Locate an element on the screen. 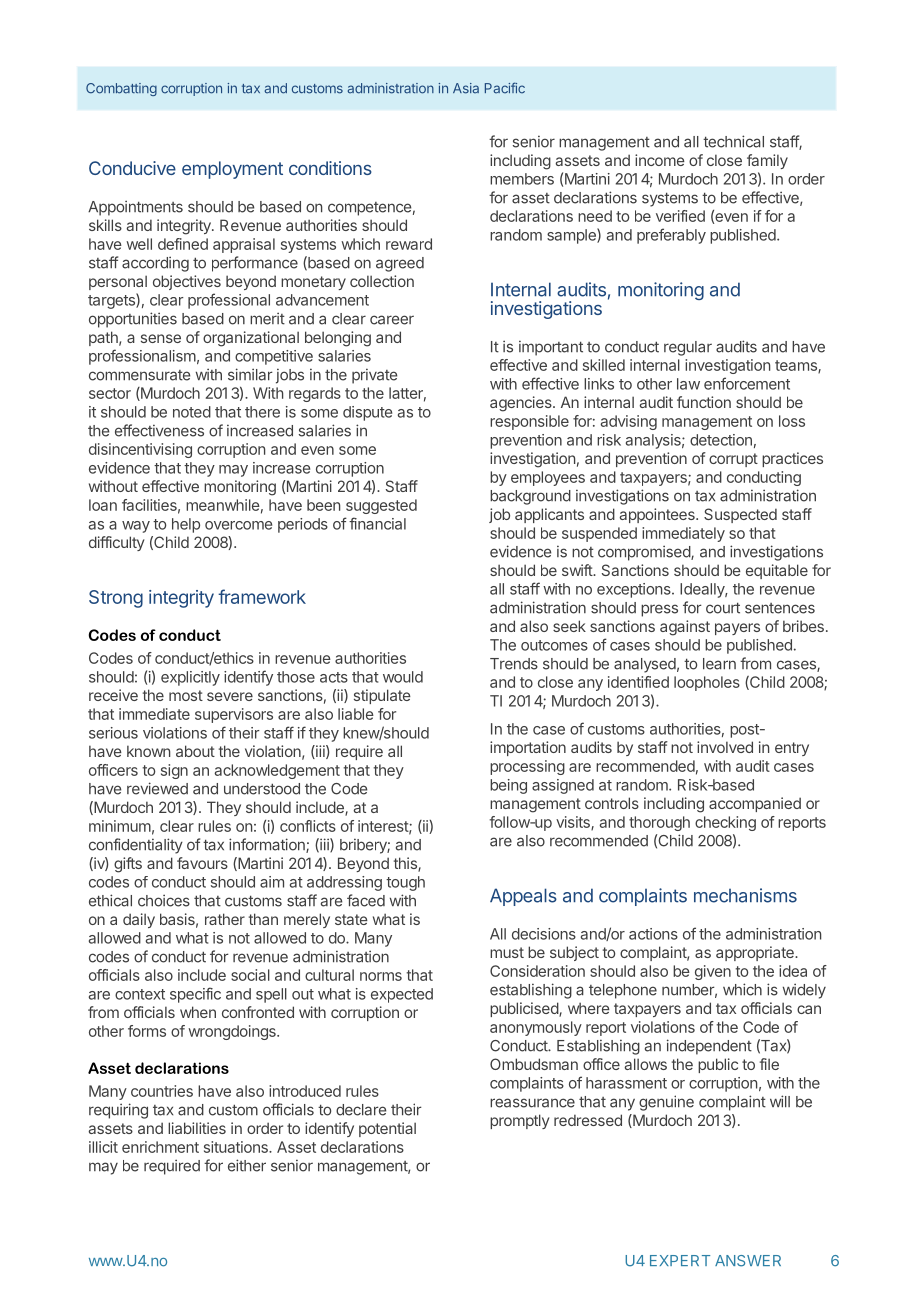 The image size is (924, 1308). potential is located at coordinates (387, 1129).
